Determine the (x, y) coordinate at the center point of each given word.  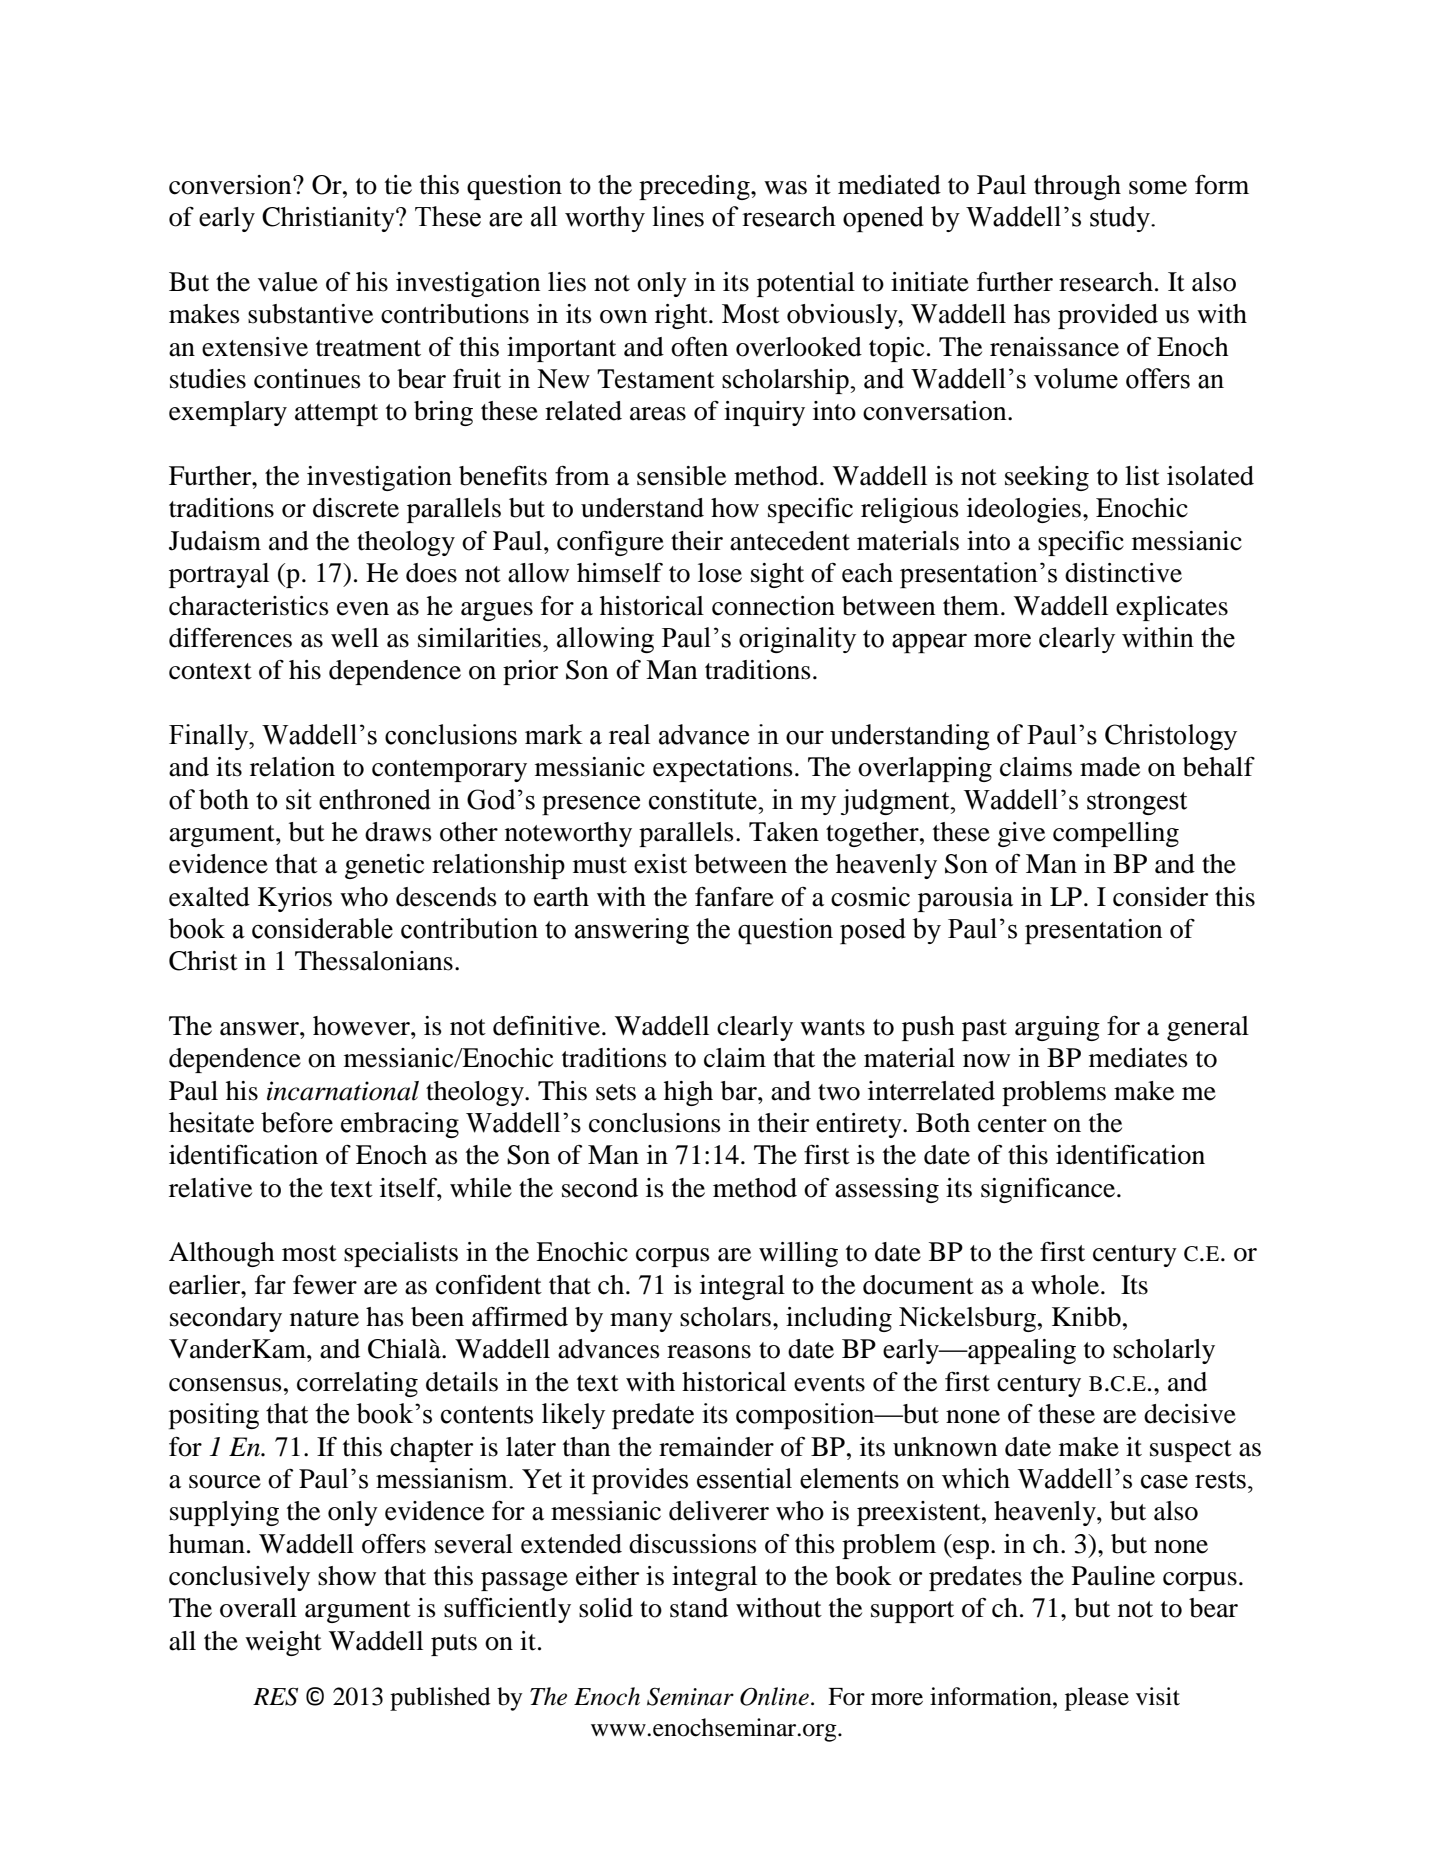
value (288, 282)
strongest (1137, 803)
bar (740, 1091)
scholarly (1164, 1351)
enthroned (375, 799)
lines (678, 216)
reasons (709, 1352)
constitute (704, 799)
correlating (357, 1384)
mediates (1138, 1058)
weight (283, 1643)
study (1121, 219)
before (297, 1122)
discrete (356, 508)
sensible (681, 476)
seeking (1047, 478)
